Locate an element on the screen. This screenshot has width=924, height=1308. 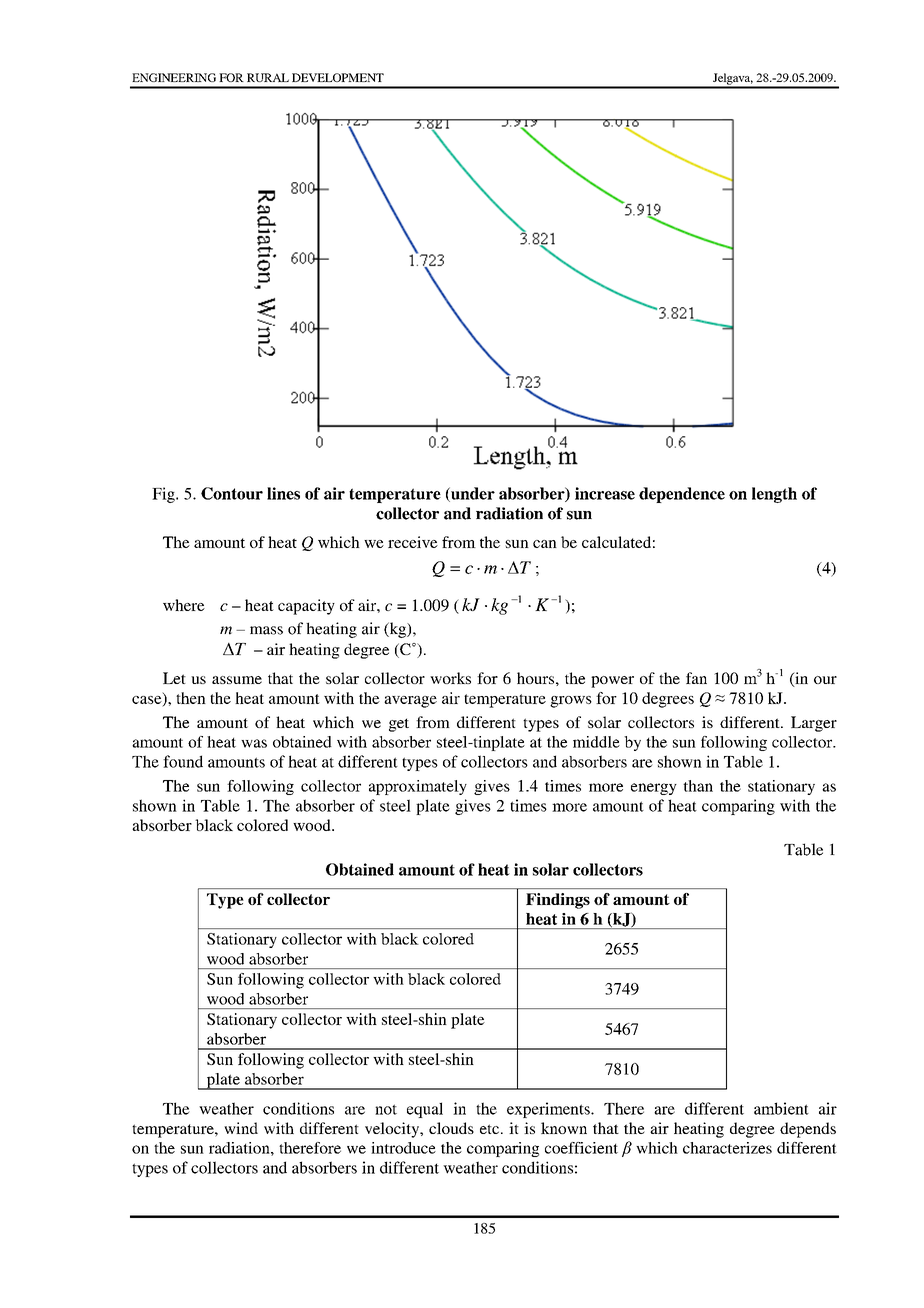
wind is located at coordinates (241, 1128).
